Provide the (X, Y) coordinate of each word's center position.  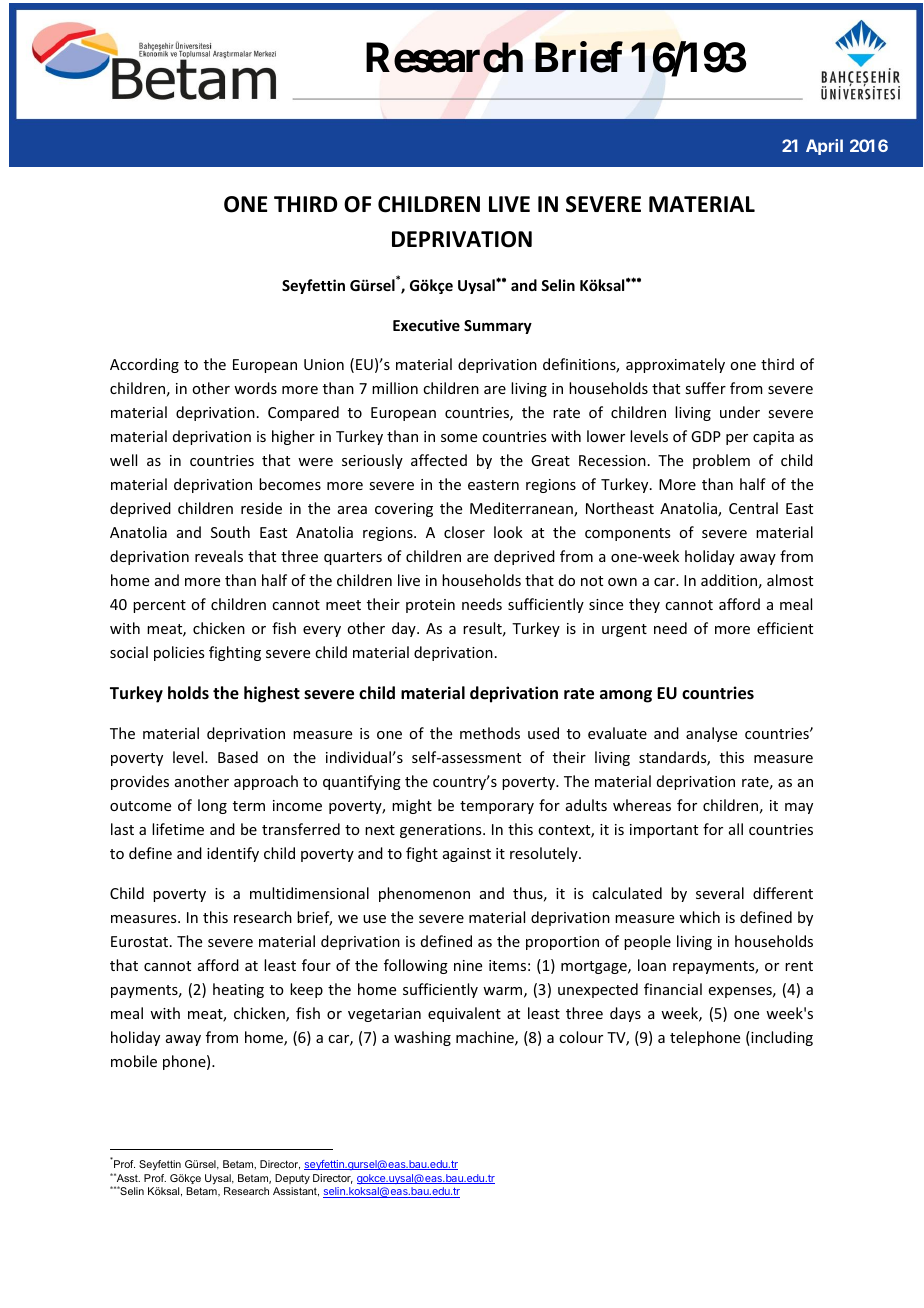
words (255, 388)
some (459, 438)
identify (233, 854)
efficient (785, 628)
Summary (498, 327)
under (740, 412)
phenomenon (424, 894)
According (144, 365)
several (720, 893)
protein (430, 606)
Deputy (292, 1179)
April (824, 147)
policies (179, 653)
